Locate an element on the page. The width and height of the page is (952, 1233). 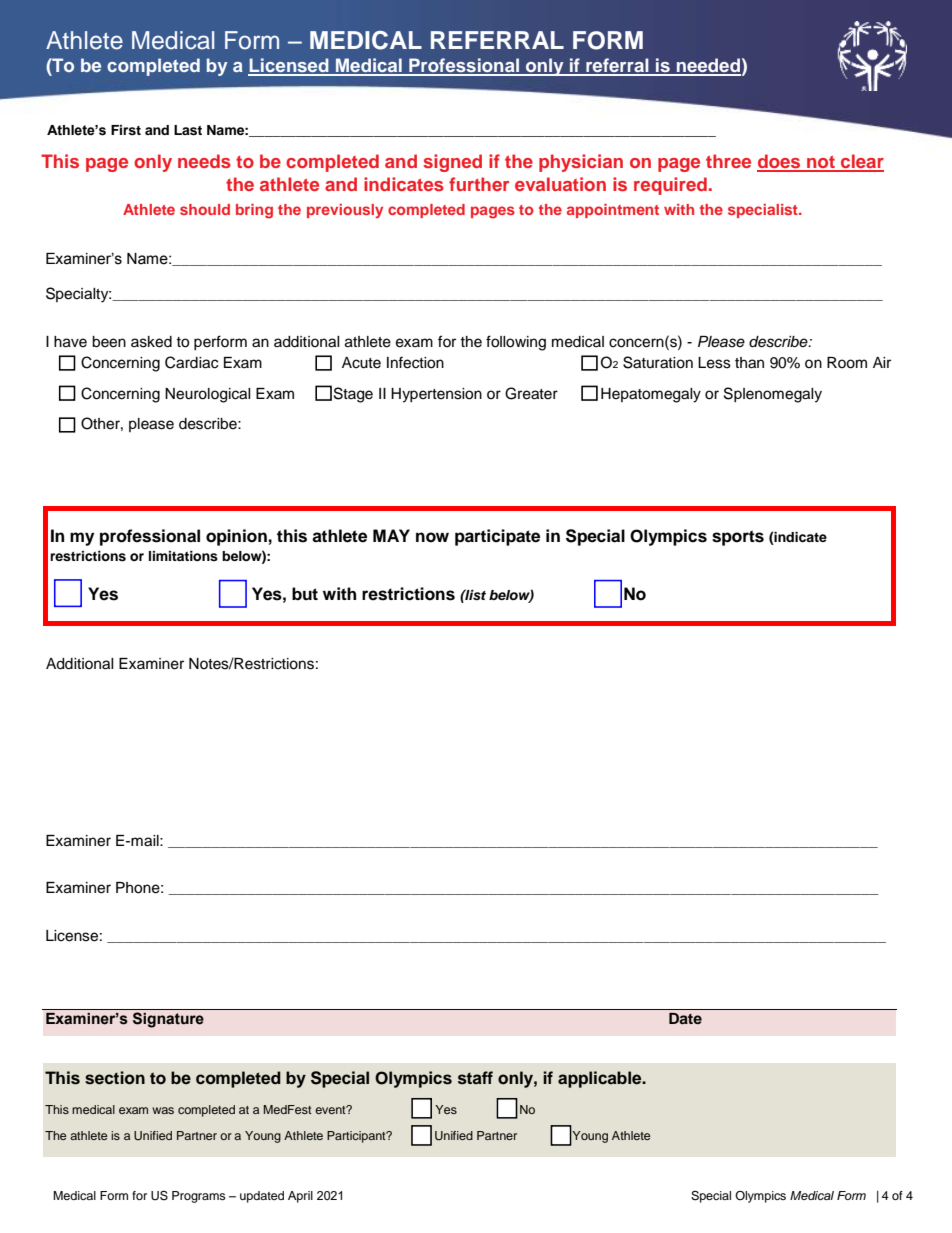
Programs is located at coordinates (199, 1197).
